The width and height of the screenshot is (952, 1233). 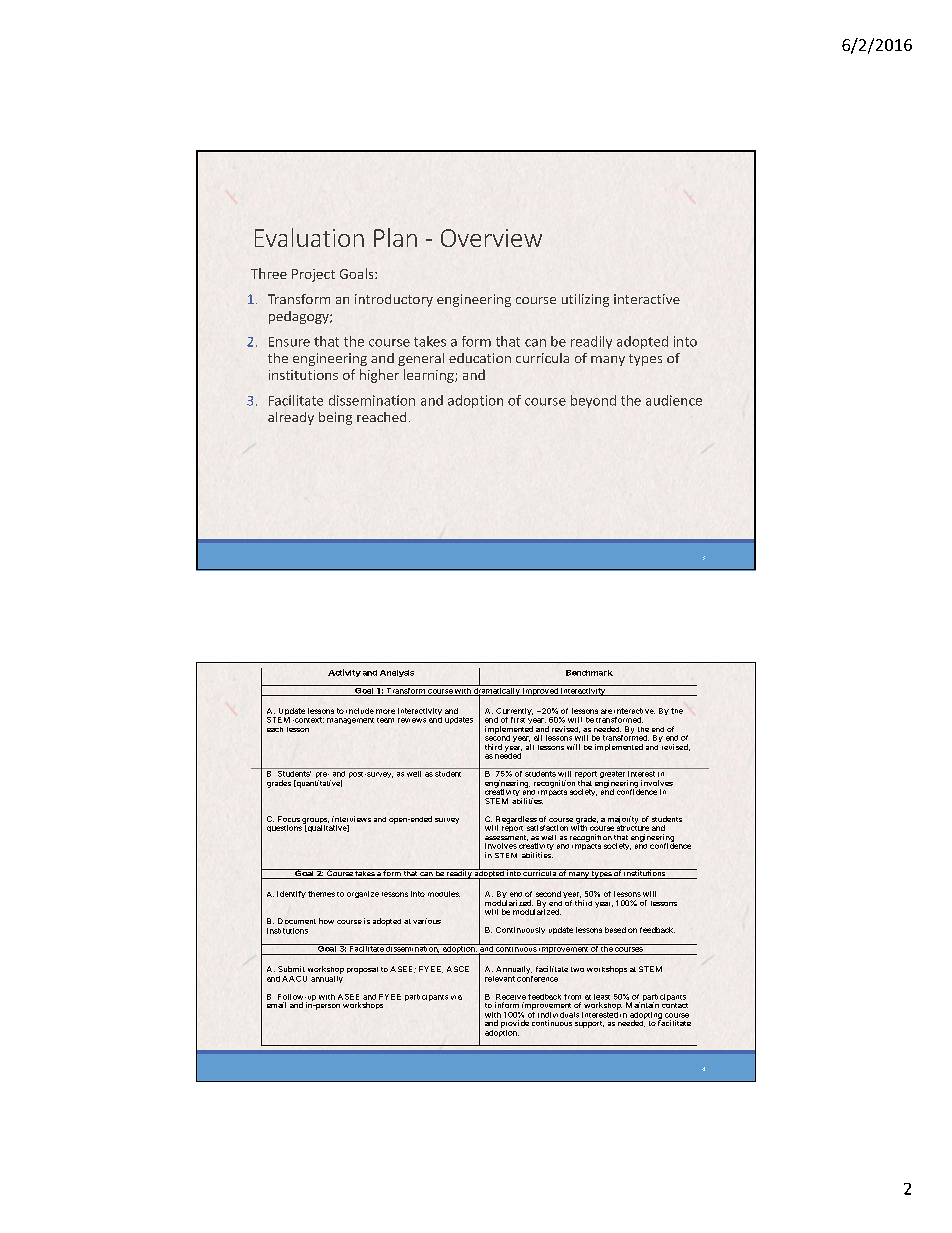 What do you see at coordinates (313, 275) in the screenshot?
I see `Project` at bounding box center [313, 275].
